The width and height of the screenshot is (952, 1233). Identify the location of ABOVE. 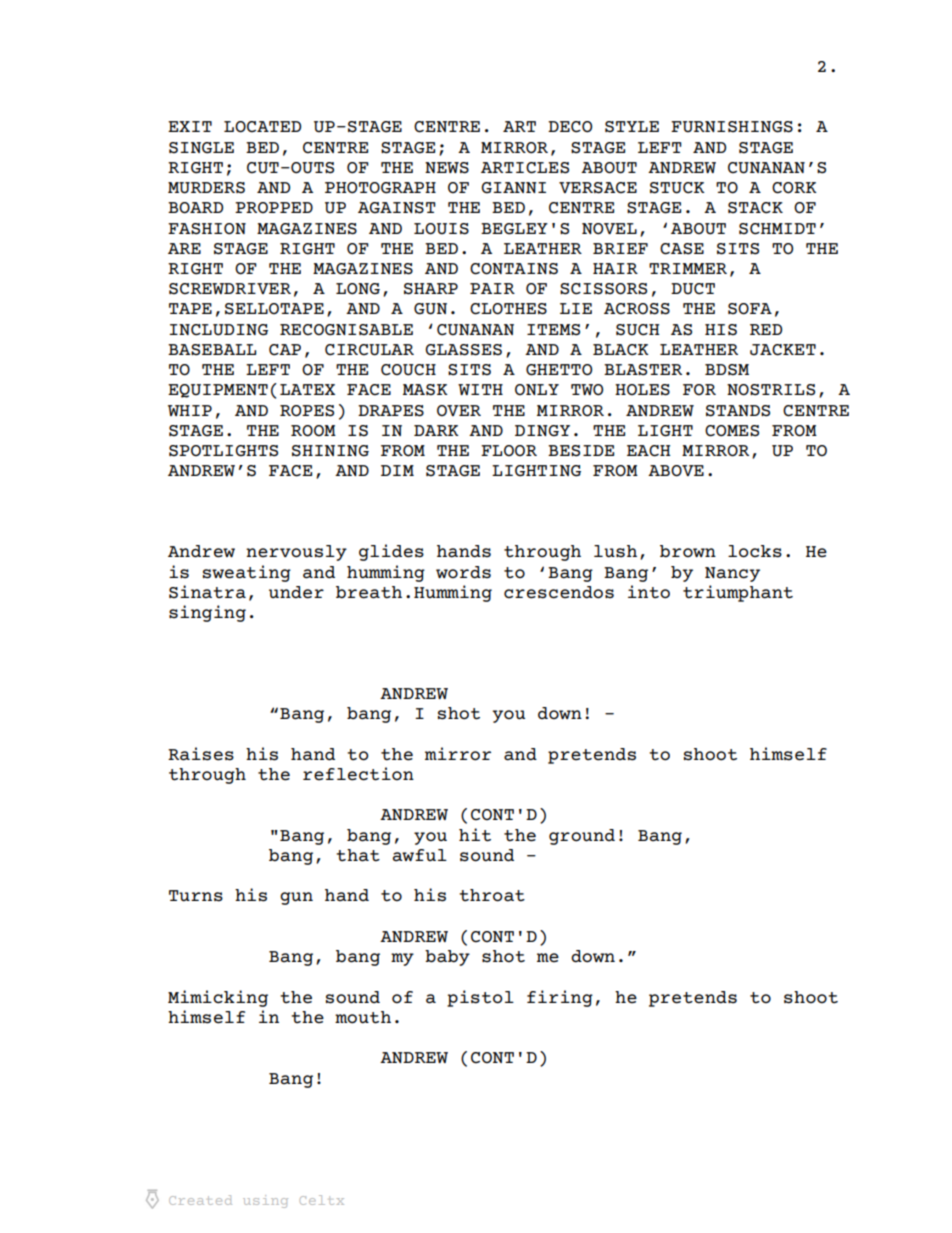
(676, 471).
